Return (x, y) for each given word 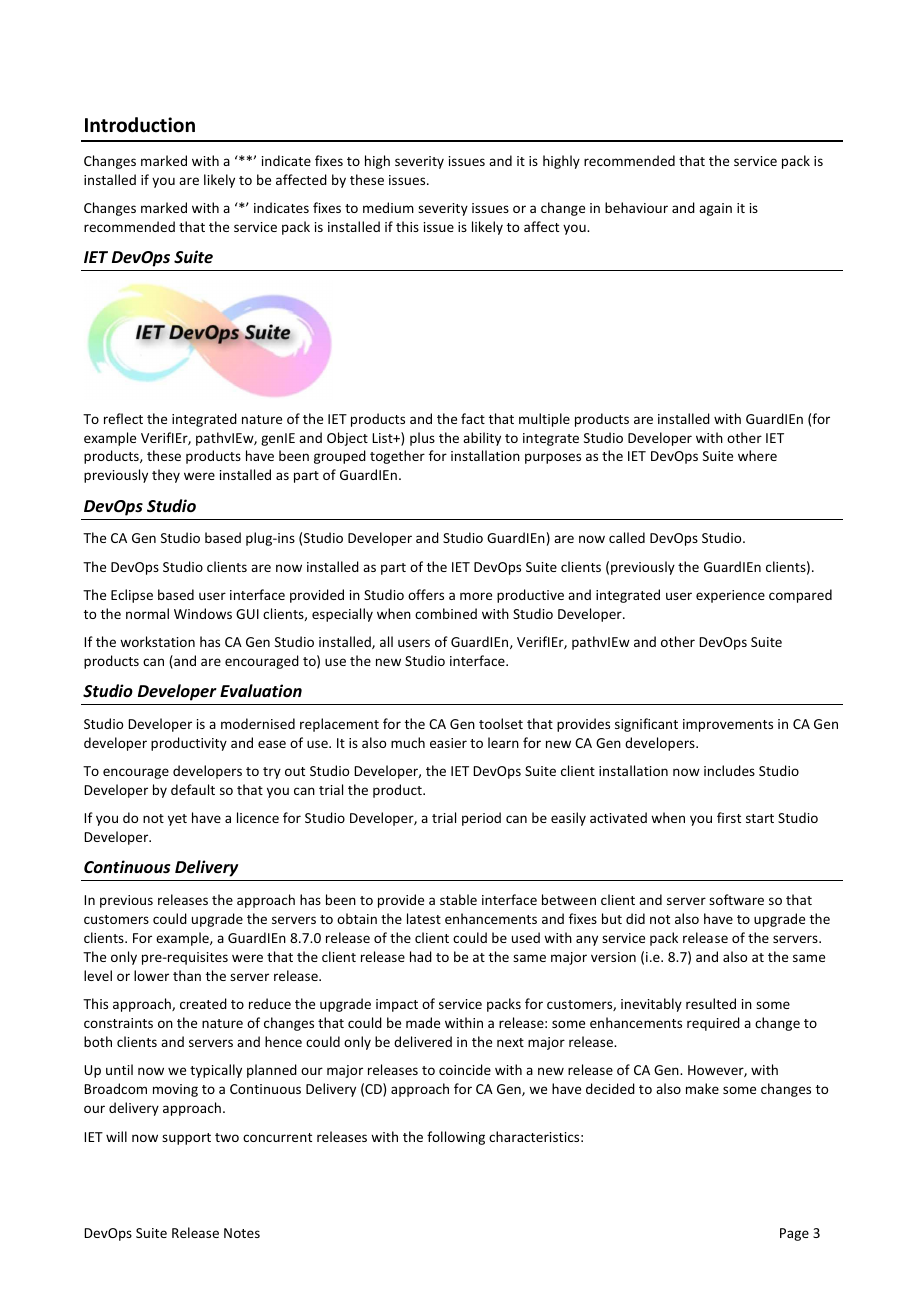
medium (388, 207)
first (729, 817)
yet (177, 820)
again (715, 209)
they (166, 476)
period (481, 819)
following (456, 1138)
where (757, 455)
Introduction (140, 125)
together (397, 457)
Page (794, 1234)
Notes (242, 1233)
